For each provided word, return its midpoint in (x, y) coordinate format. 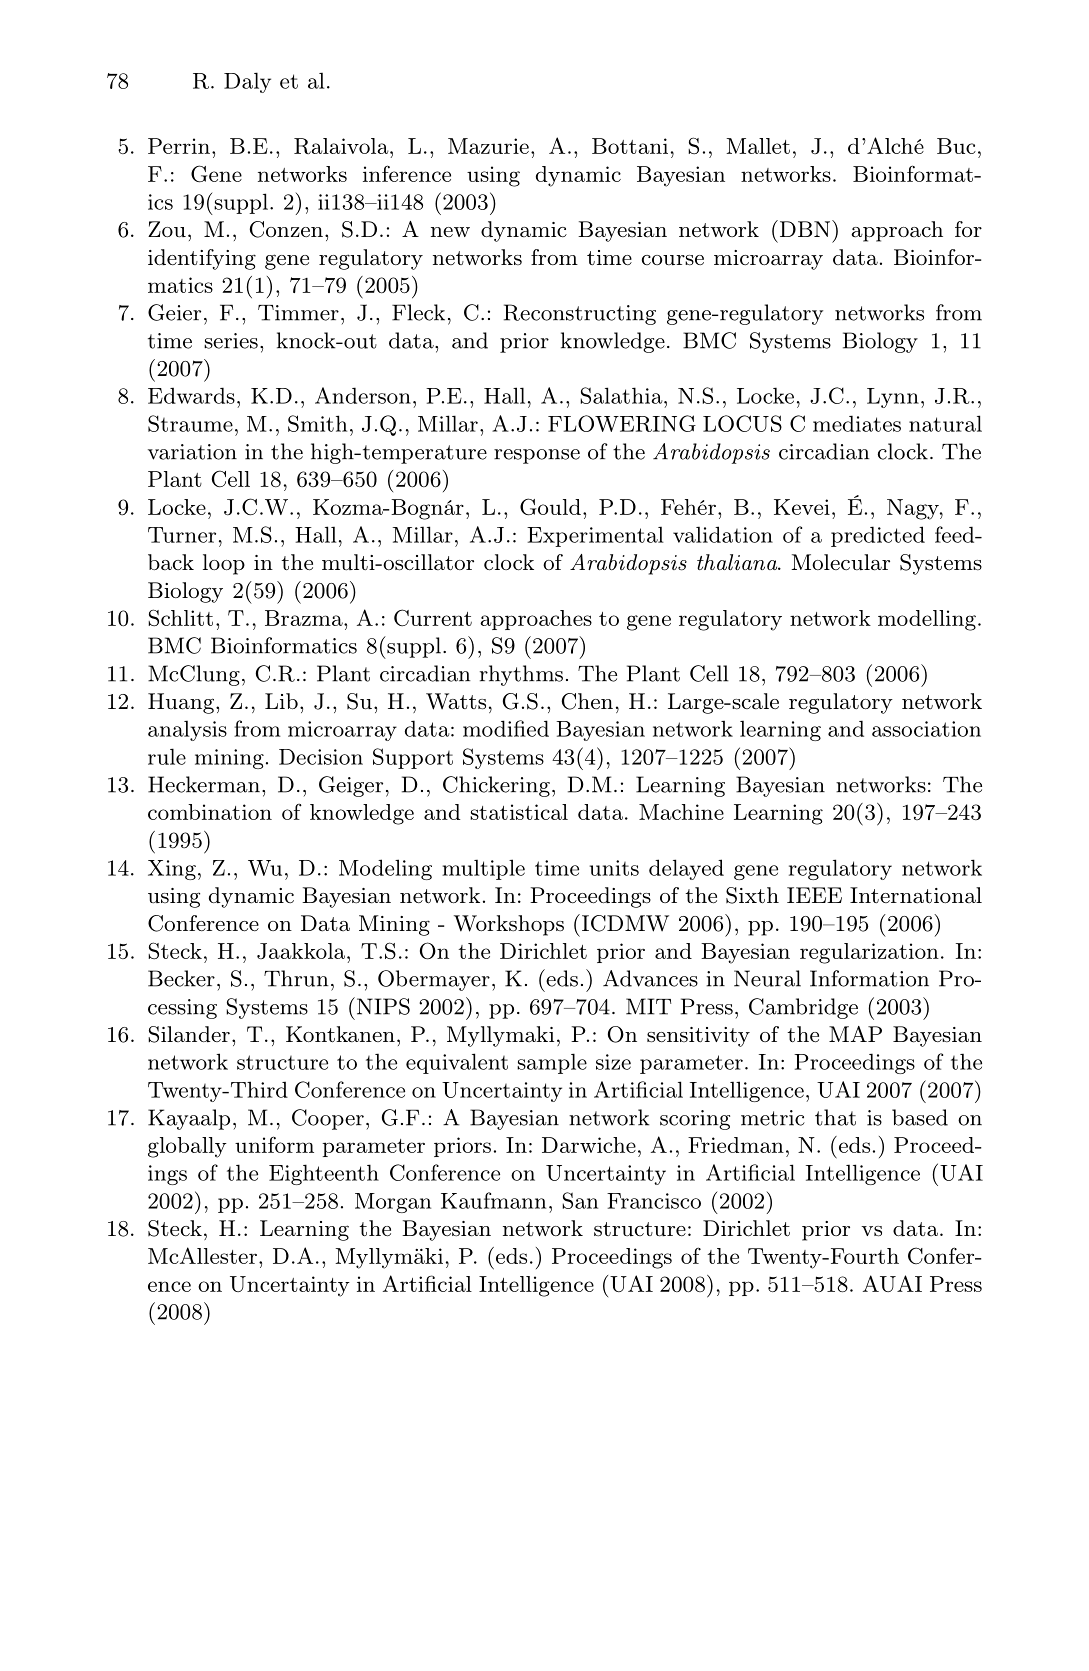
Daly (247, 82)
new (450, 232)
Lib (281, 701)
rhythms (521, 675)
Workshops (509, 925)
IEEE (814, 895)
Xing (172, 870)
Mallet (758, 146)
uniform (274, 1144)
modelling (927, 620)
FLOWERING (622, 423)
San (580, 1200)
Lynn (893, 398)
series (231, 341)
